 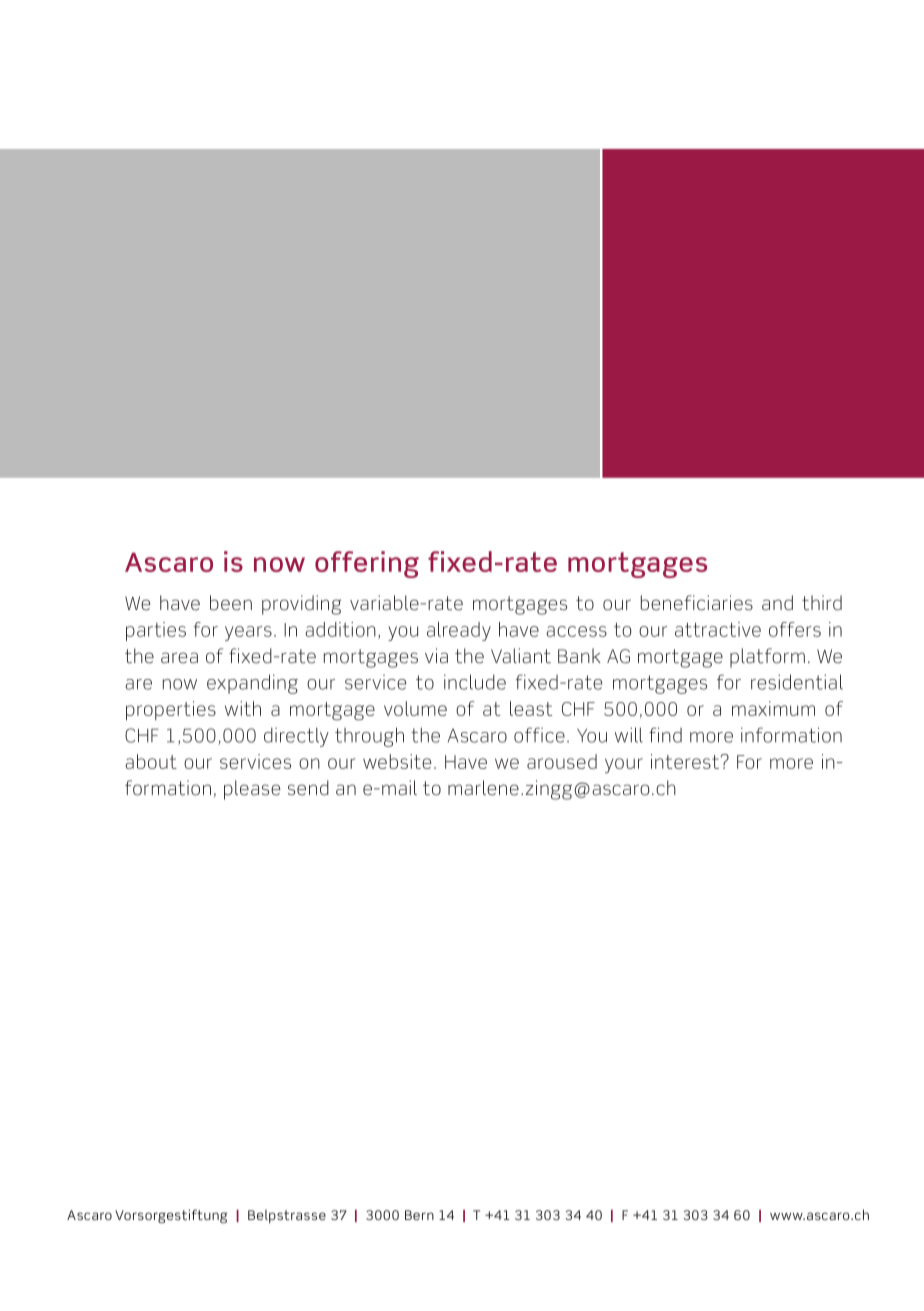 What do you see at coordinates (686, 761) in the screenshot?
I see `interest` at bounding box center [686, 761].
